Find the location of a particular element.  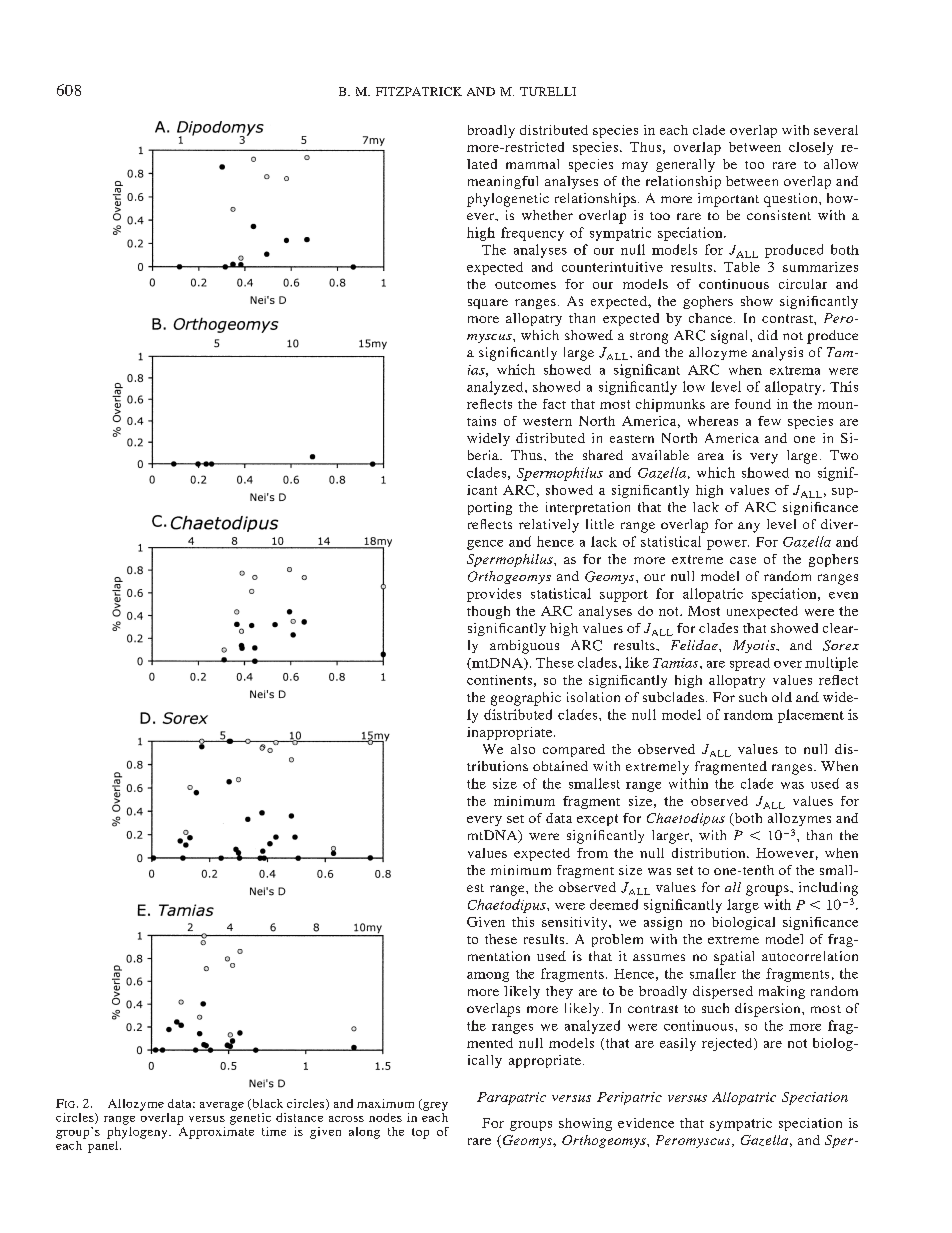

average is located at coordinates (222, 1106).
